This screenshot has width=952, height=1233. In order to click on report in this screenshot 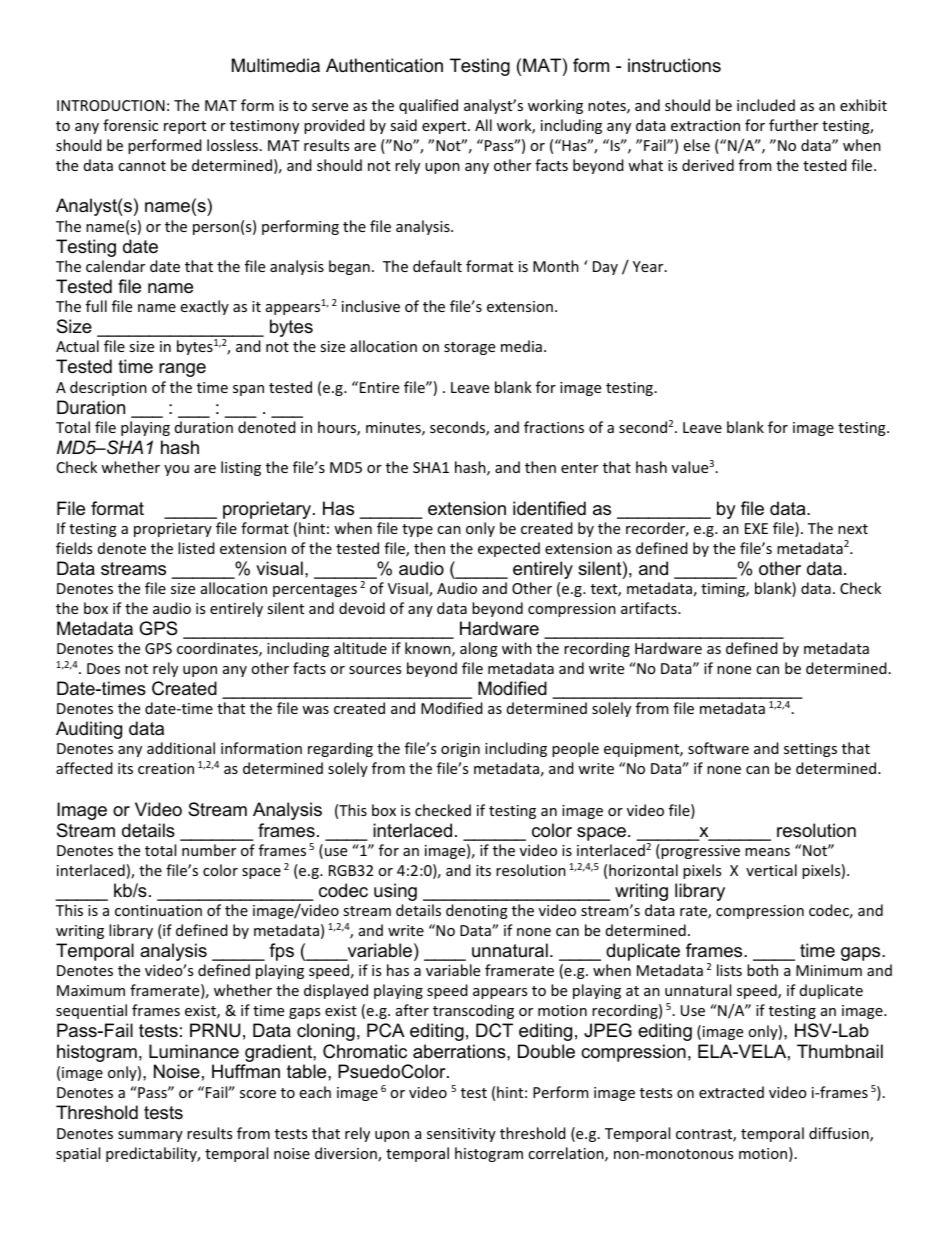, I will do `click(185, 127)`.
